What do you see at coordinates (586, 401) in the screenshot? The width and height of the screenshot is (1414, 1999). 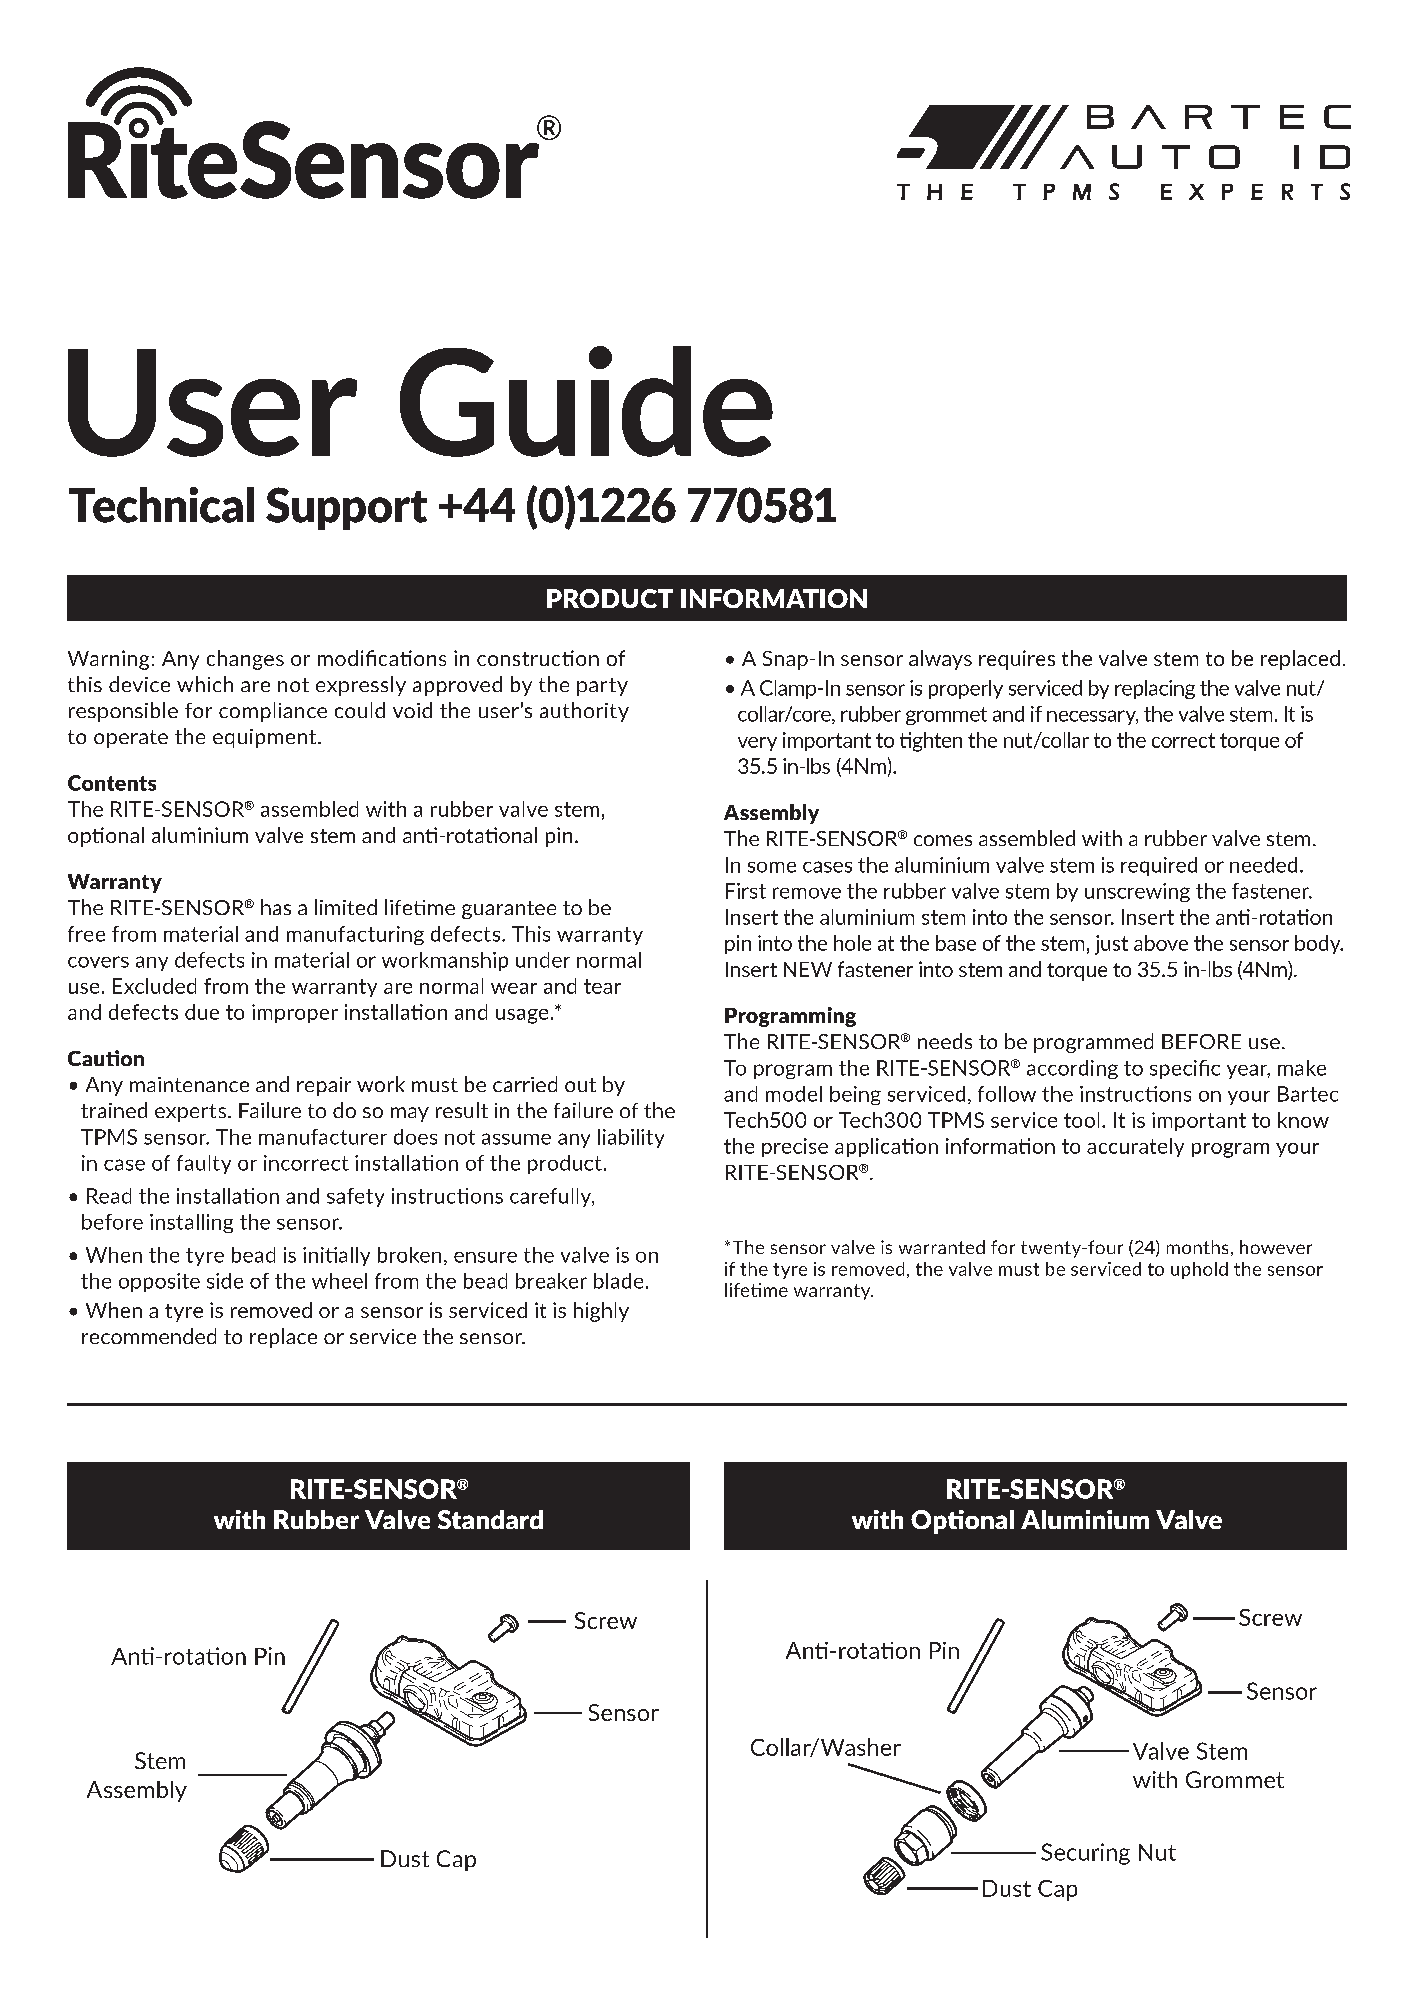 I see `Guide` at bounding box center [586, 401].
